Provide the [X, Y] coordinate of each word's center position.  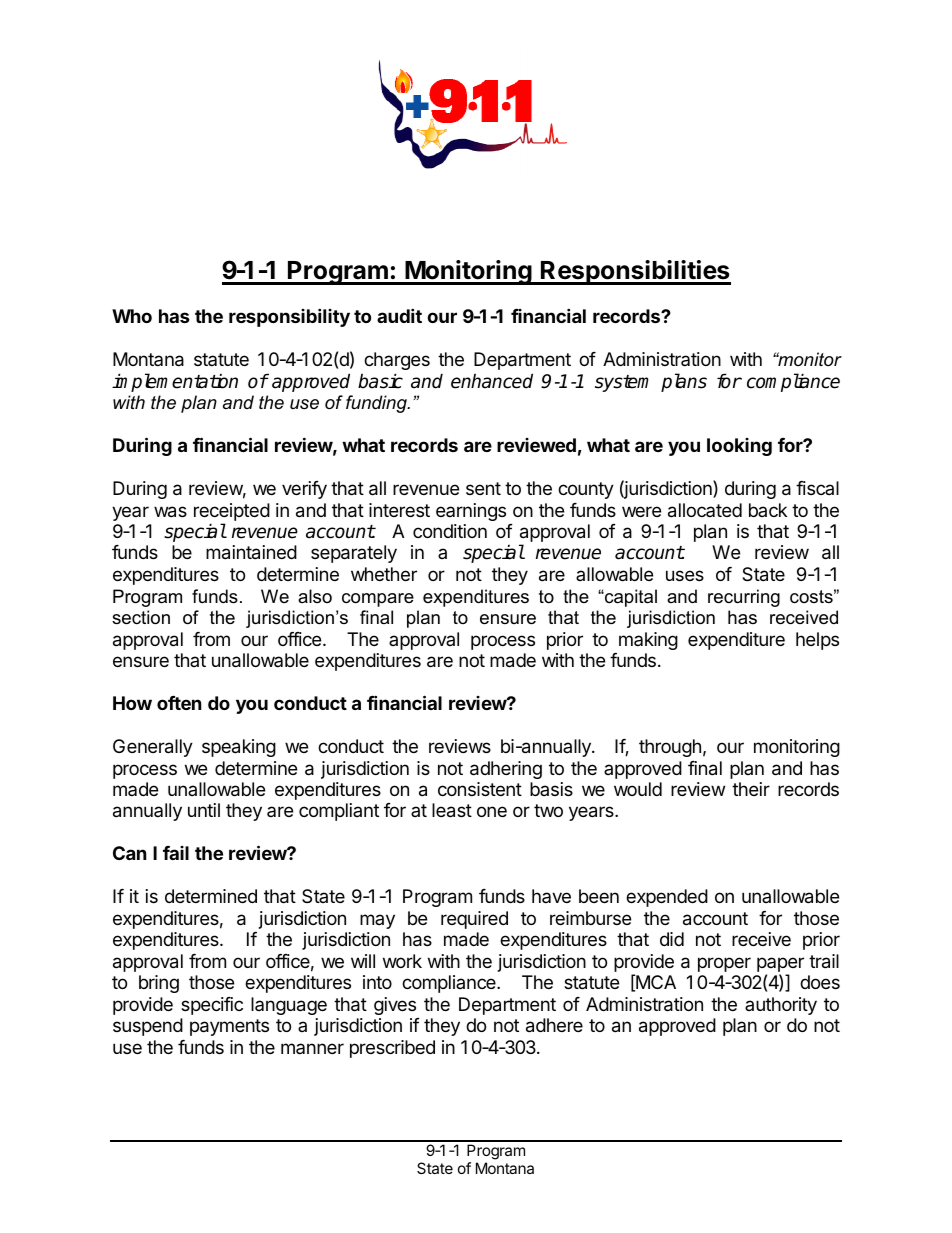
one [492, 811]
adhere [554, 1025]
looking [739, 447]
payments [229, 1027]
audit [399, 315]
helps [817, 641]
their [751, 789]
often [179, 703]
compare [378, 600]
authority [781, 1006]
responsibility [289, 317]
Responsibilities [635, 272]
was [170, 512]
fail [176, 853]
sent [483, 488]
